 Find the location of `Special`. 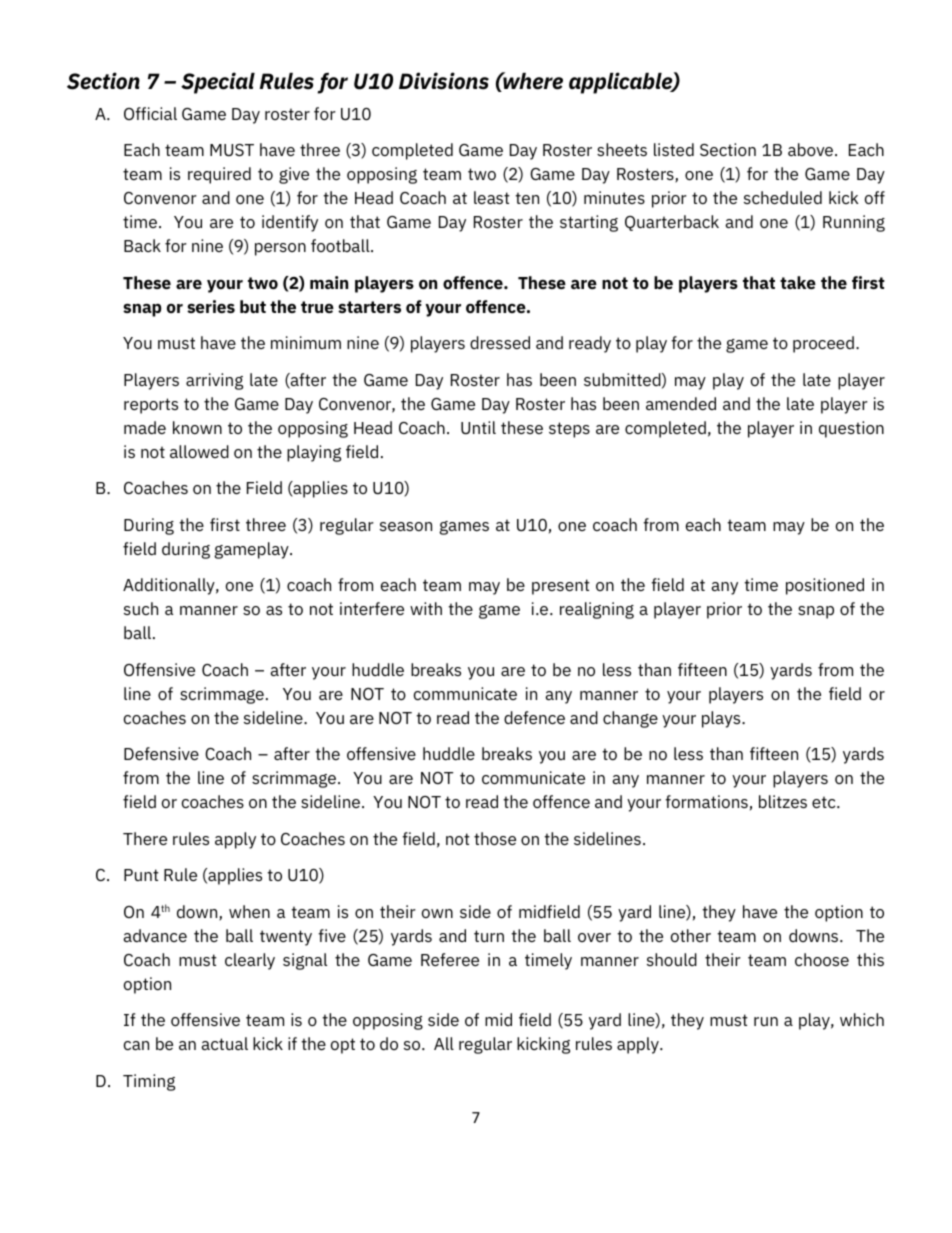

Special is located at coordinates (218, 83).
